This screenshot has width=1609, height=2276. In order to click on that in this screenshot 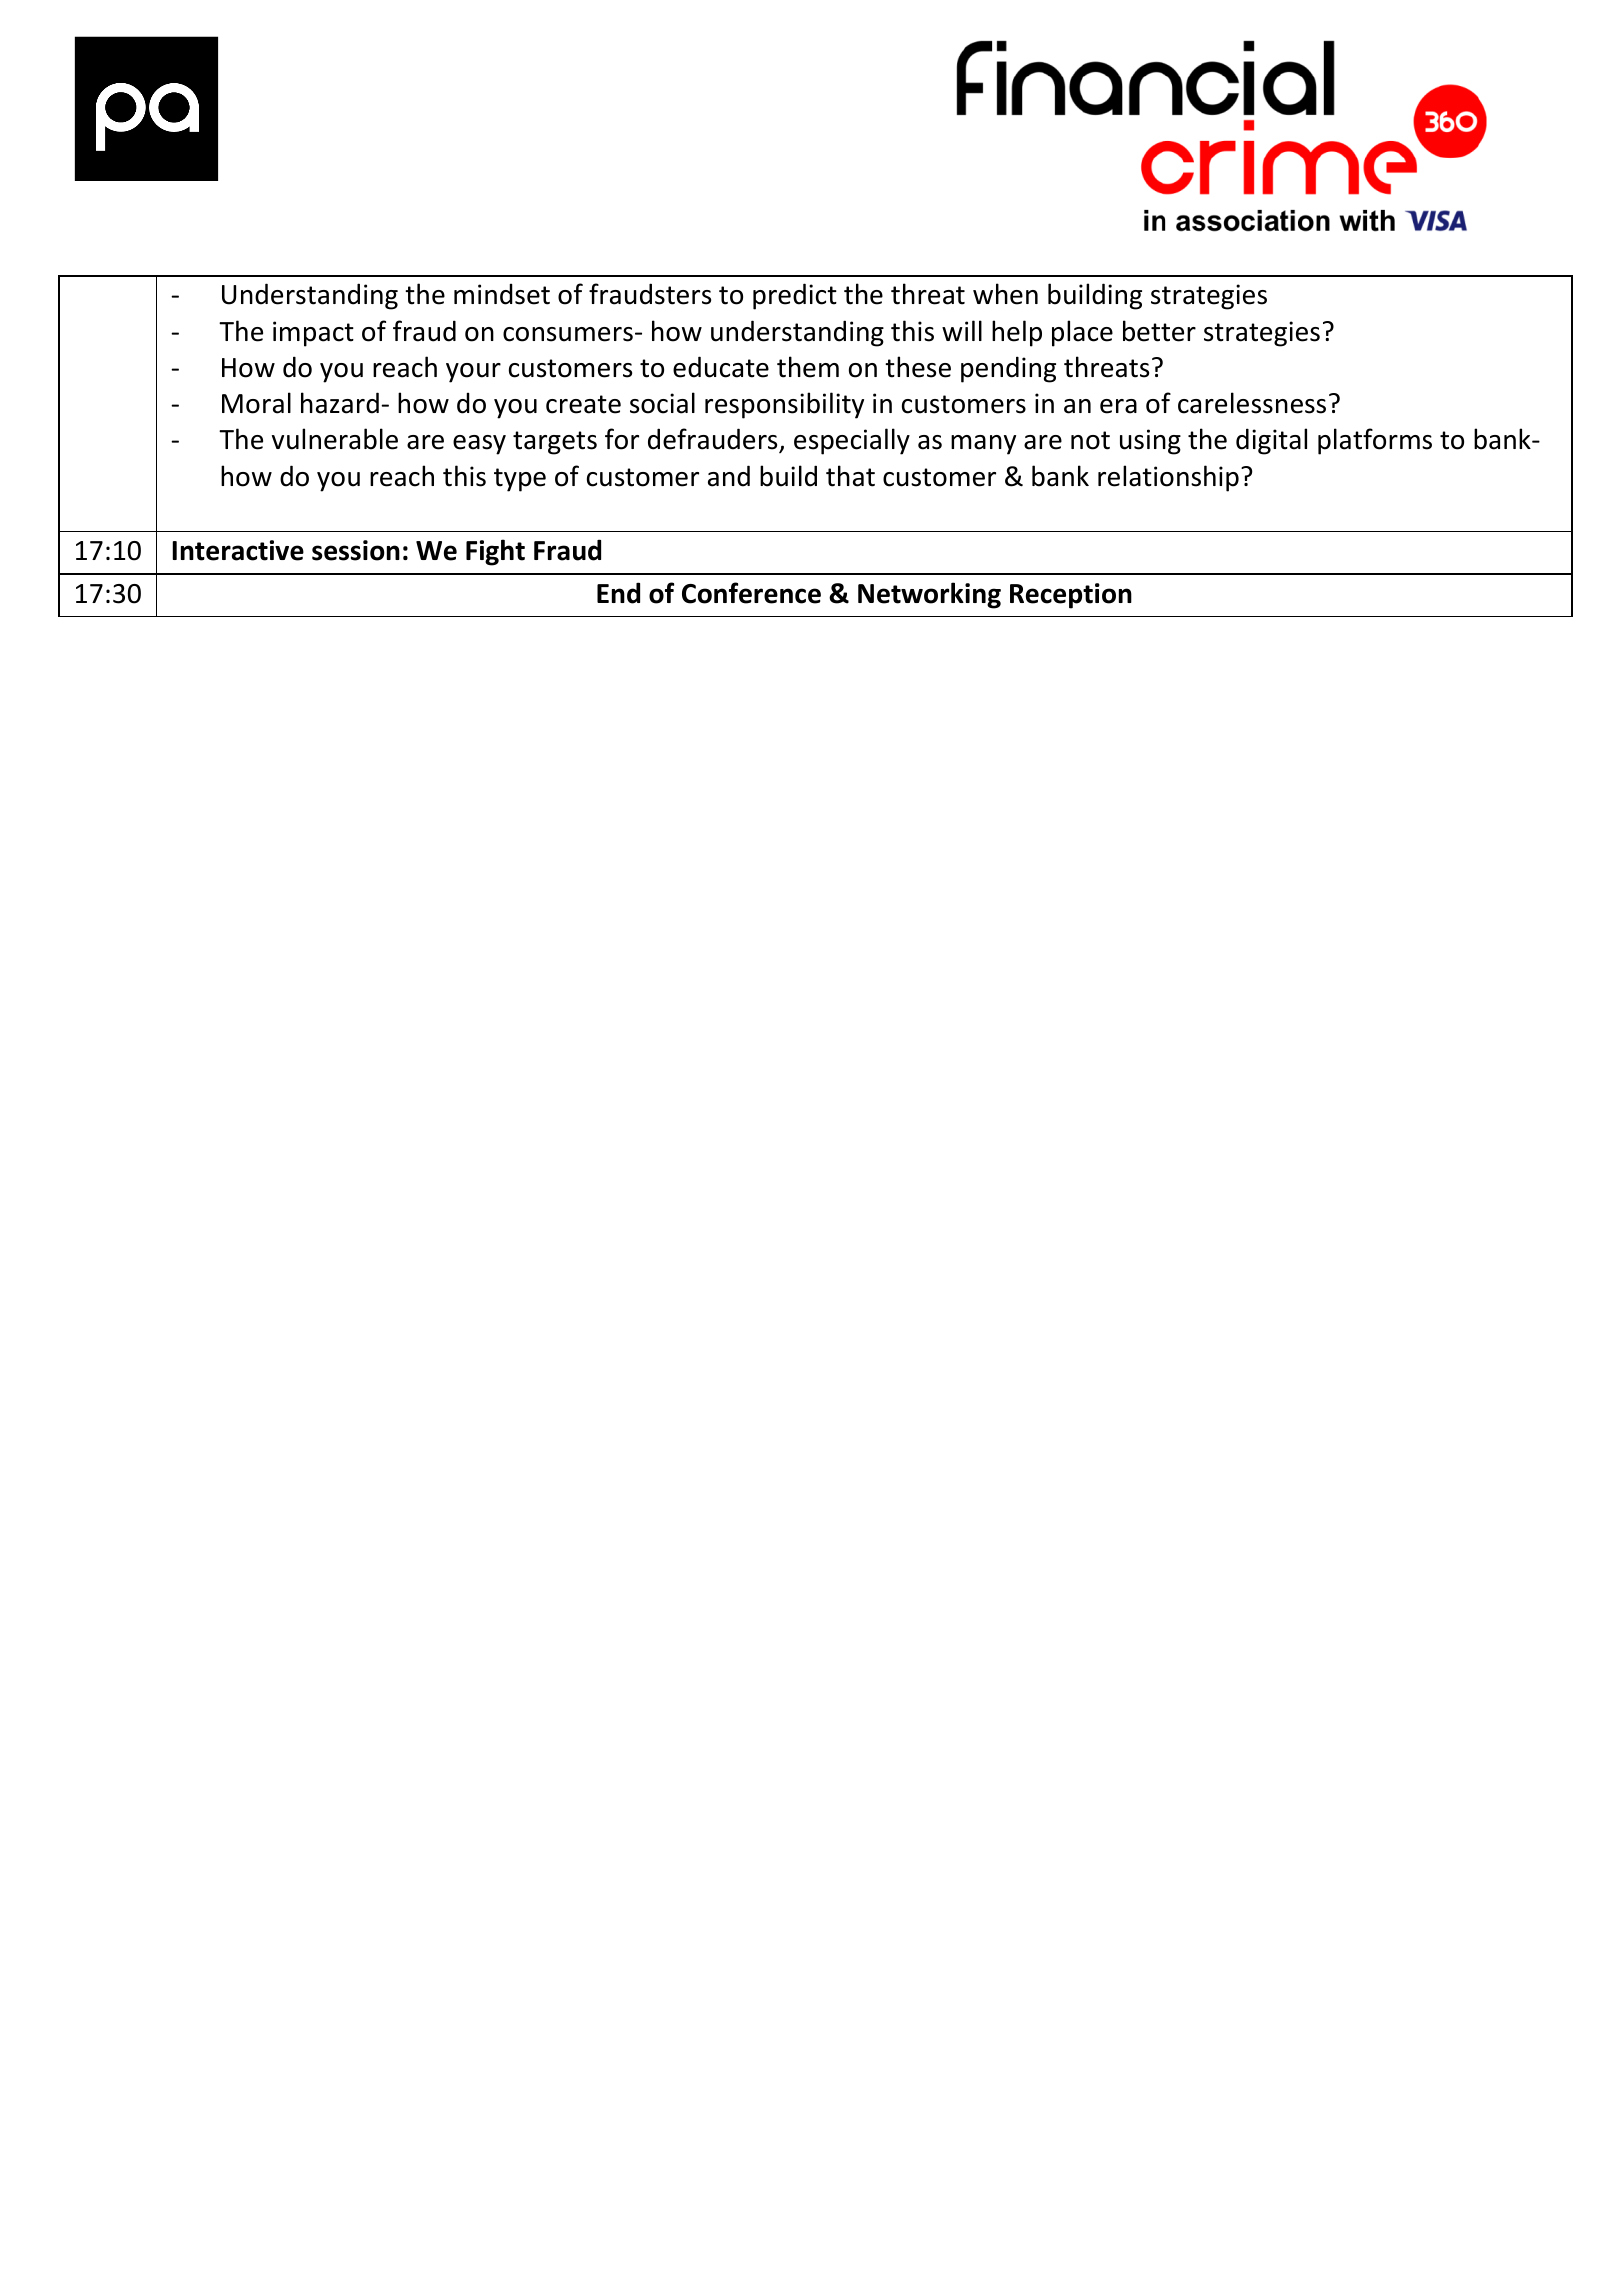, I will do `click(850, 476)`.
